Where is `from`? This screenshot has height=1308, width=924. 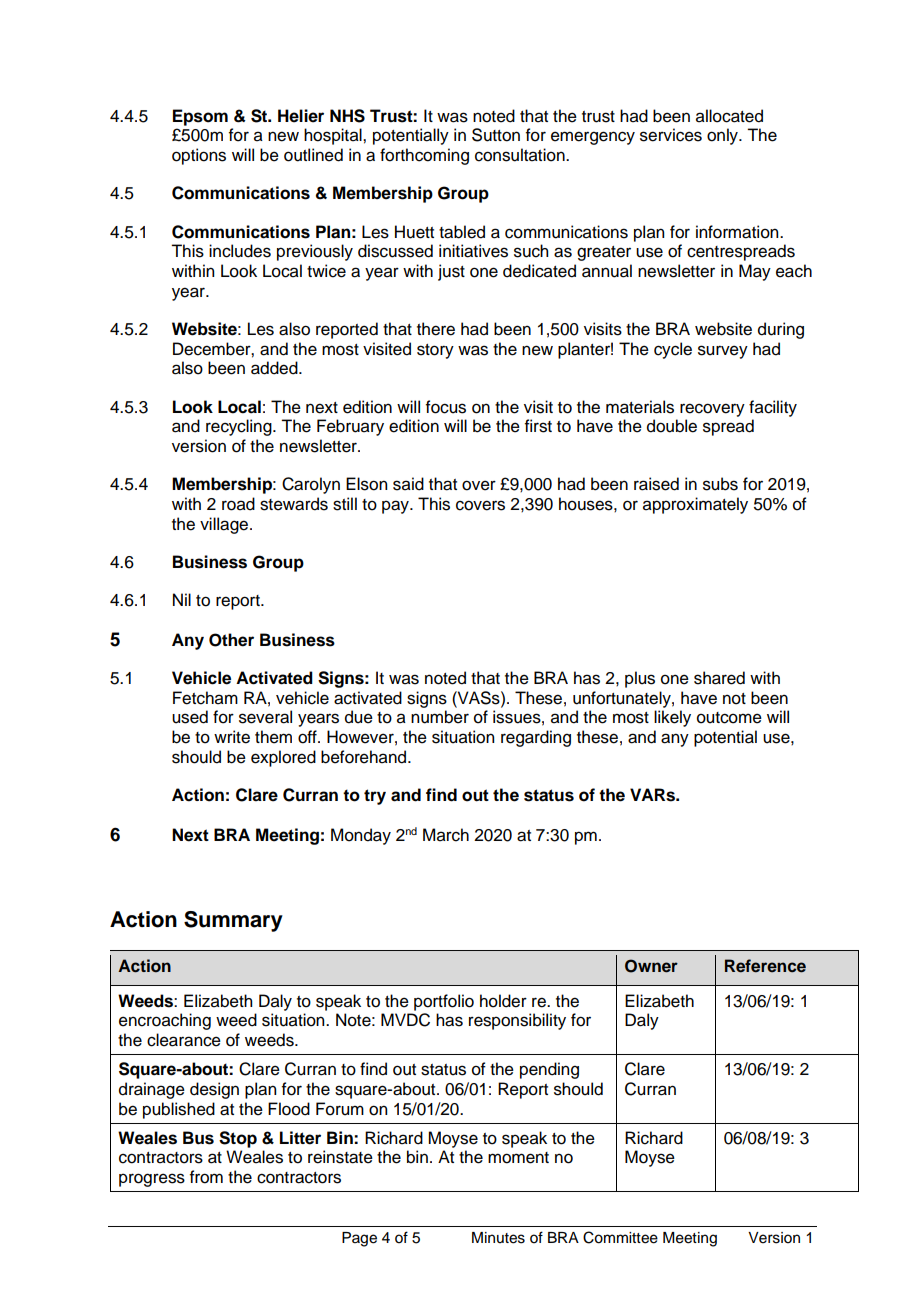 from is located at coordinates (206, 1177).
